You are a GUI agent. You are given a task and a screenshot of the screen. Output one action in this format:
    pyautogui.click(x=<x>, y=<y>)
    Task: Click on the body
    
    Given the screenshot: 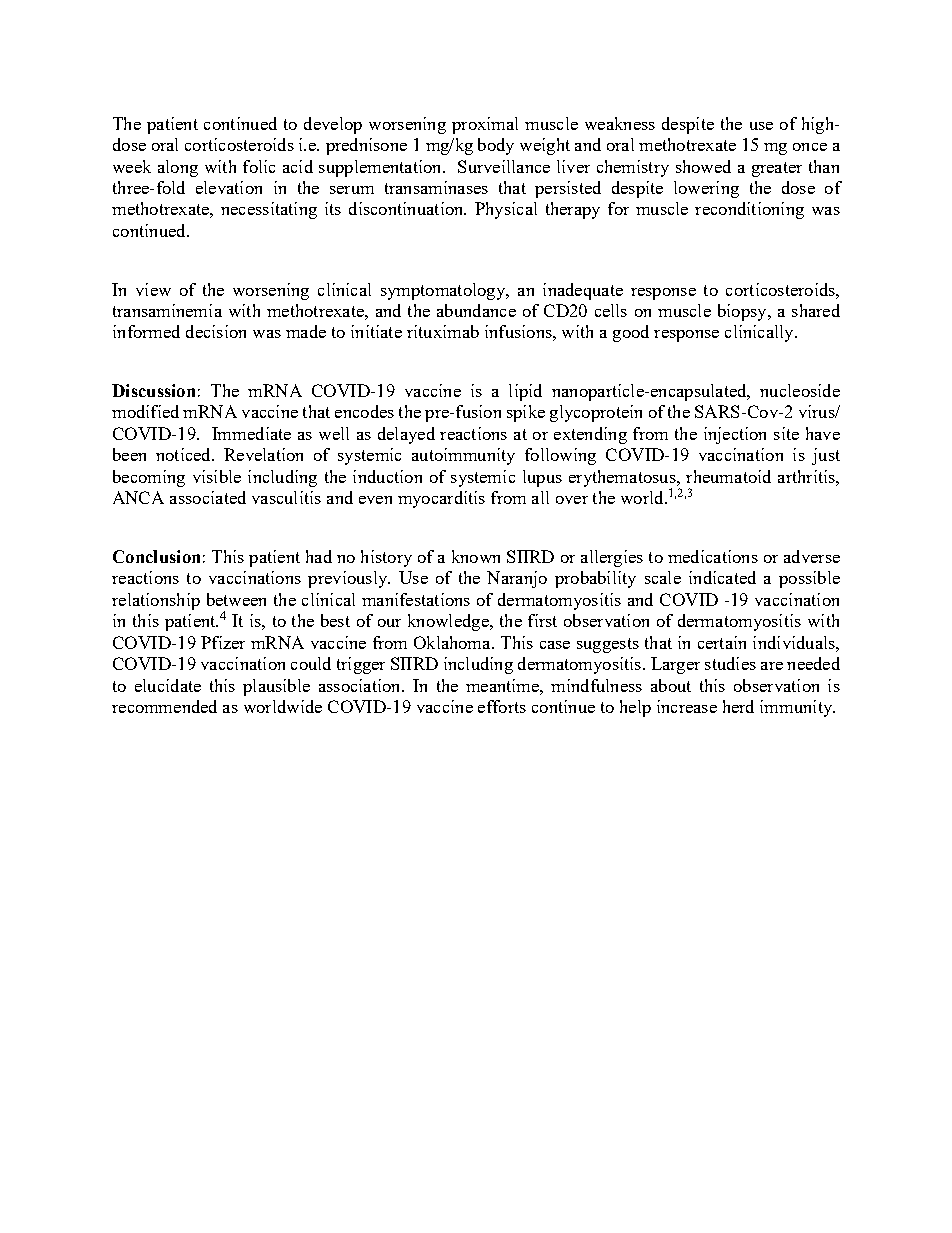 What is the action you would take?
    pyautogui.click(x=496, y=146)
